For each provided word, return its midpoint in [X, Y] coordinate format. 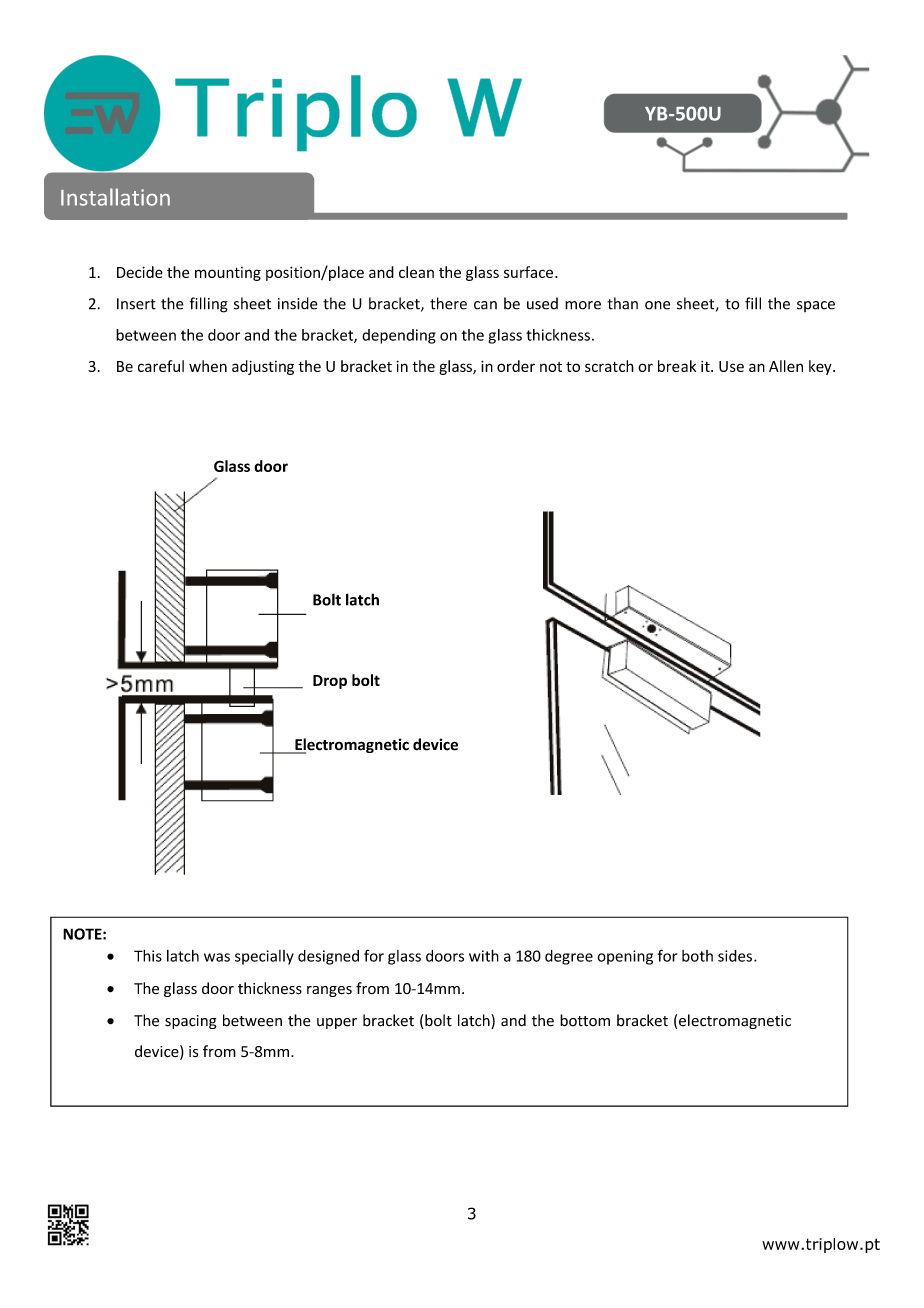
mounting [228, 274]
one [657, 305]
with [484, 955]
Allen [786, 366]
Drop [330, 682]
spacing [191, 1022]
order [516, 366]
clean [416, 272]
